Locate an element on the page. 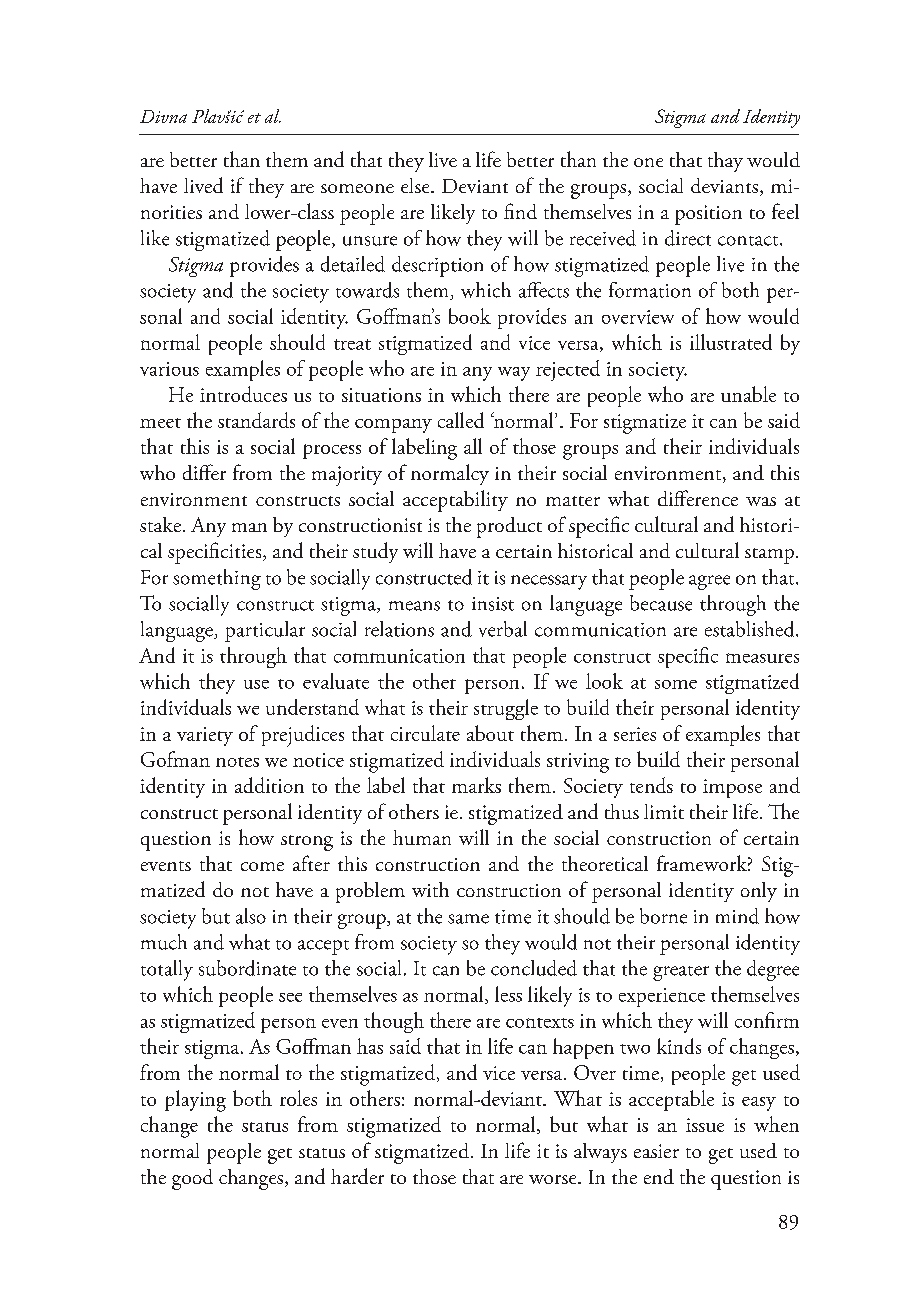 The width and height of the page is (923, 1316). also is located at coordinates (251, 916).
